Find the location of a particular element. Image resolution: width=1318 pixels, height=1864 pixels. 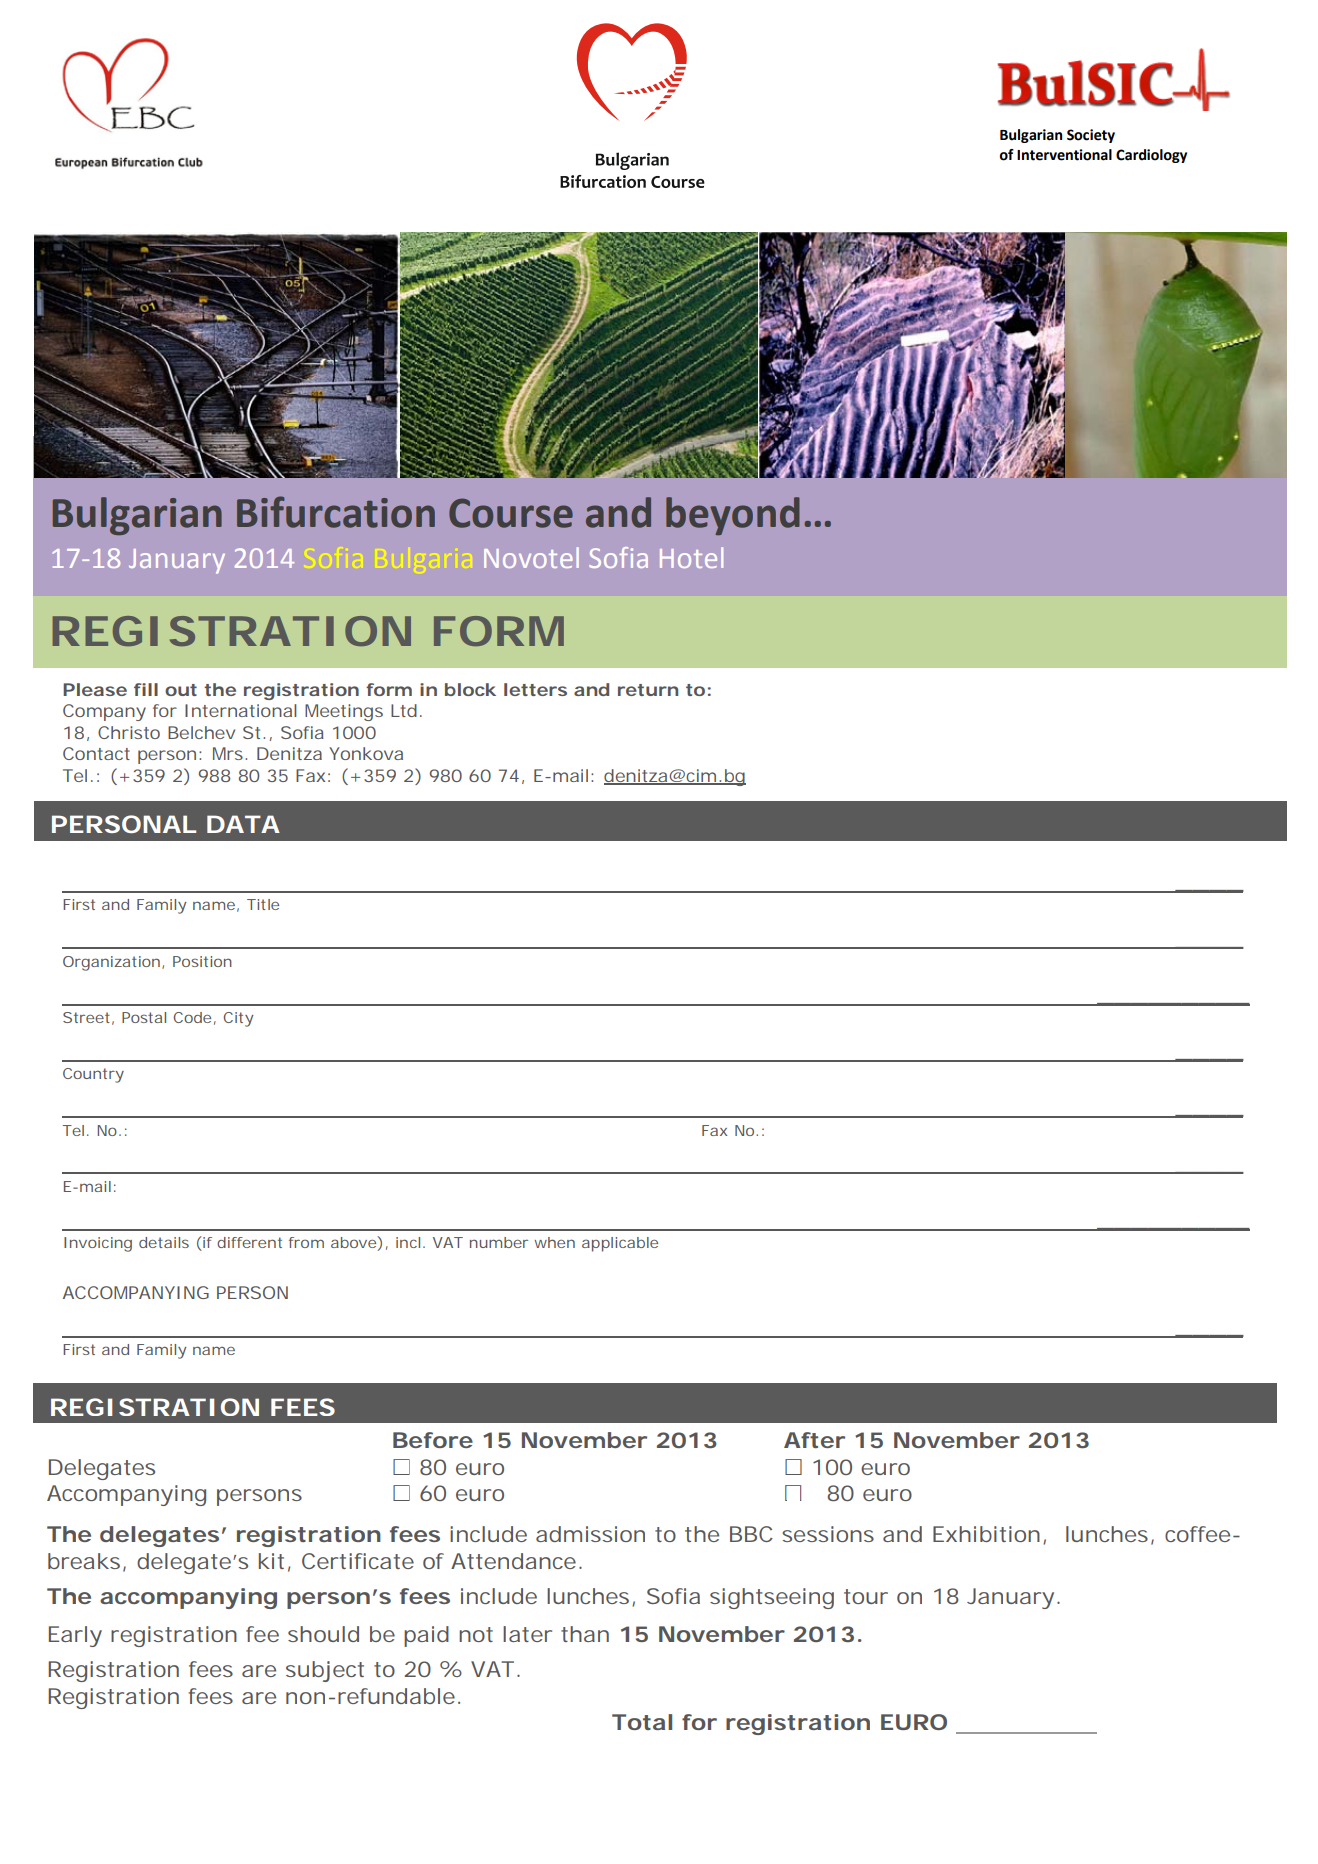

Bifurcation is located at coordinates (336, 512).
